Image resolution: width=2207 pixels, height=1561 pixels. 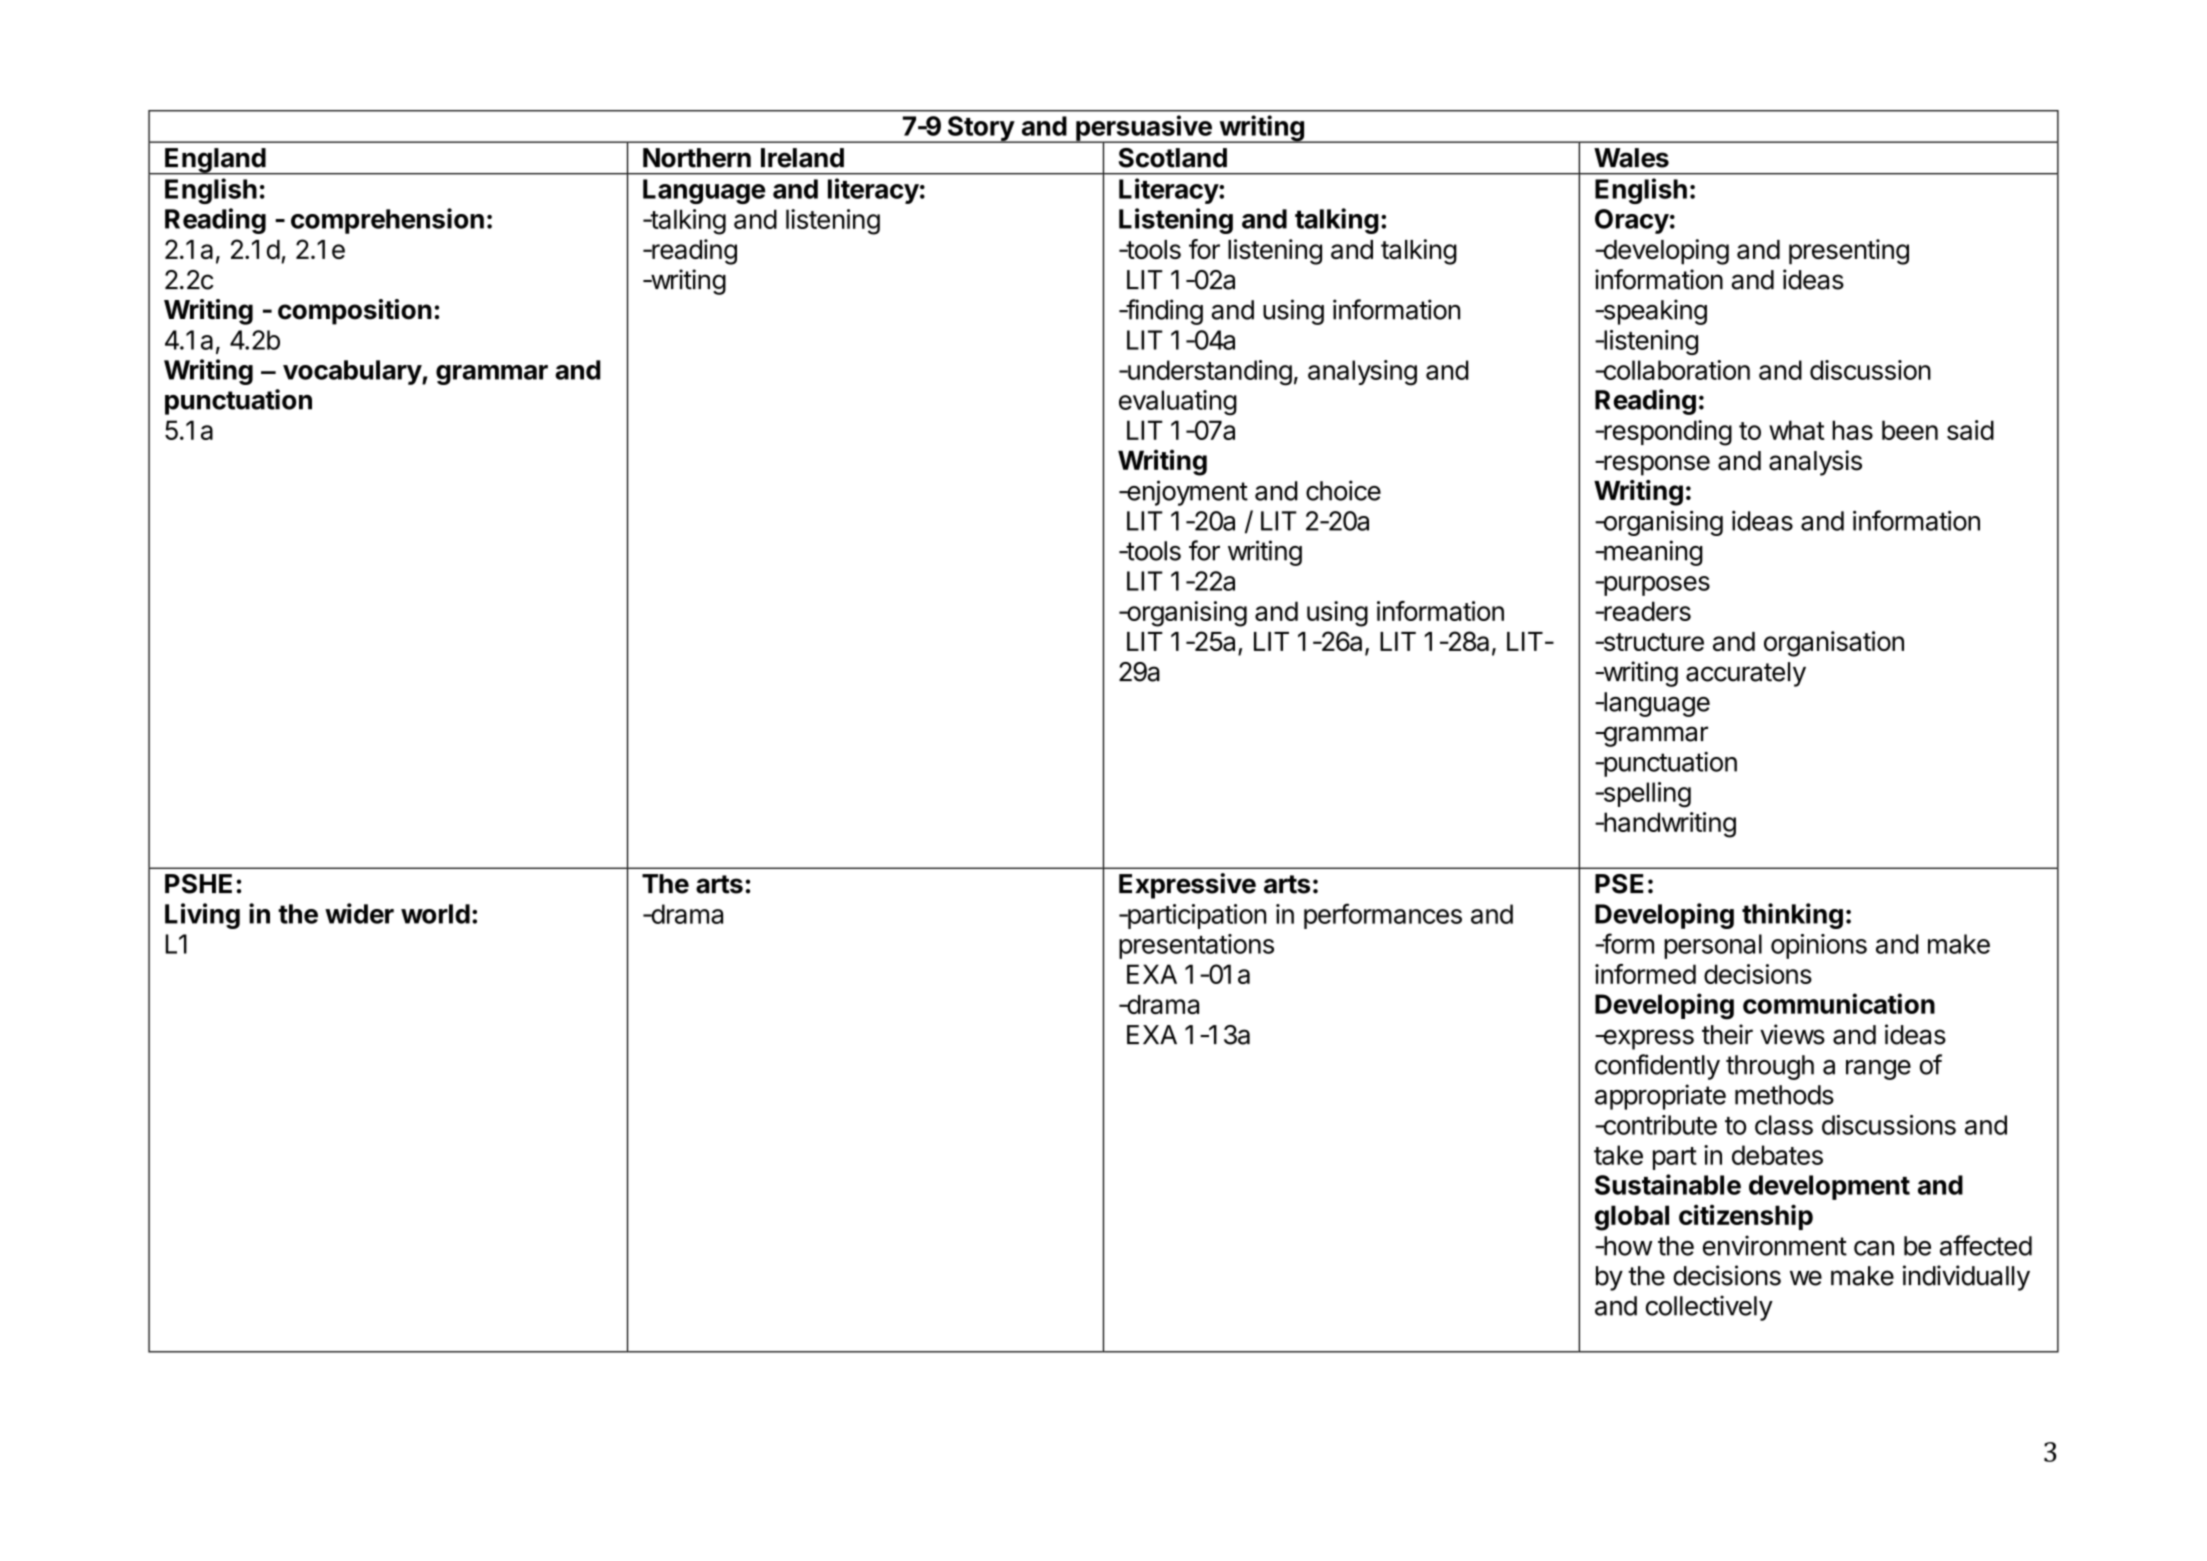 What do you see at coordinates (435, 914) in the screenshot?
I see `world` at bounding box center [435, 914].
